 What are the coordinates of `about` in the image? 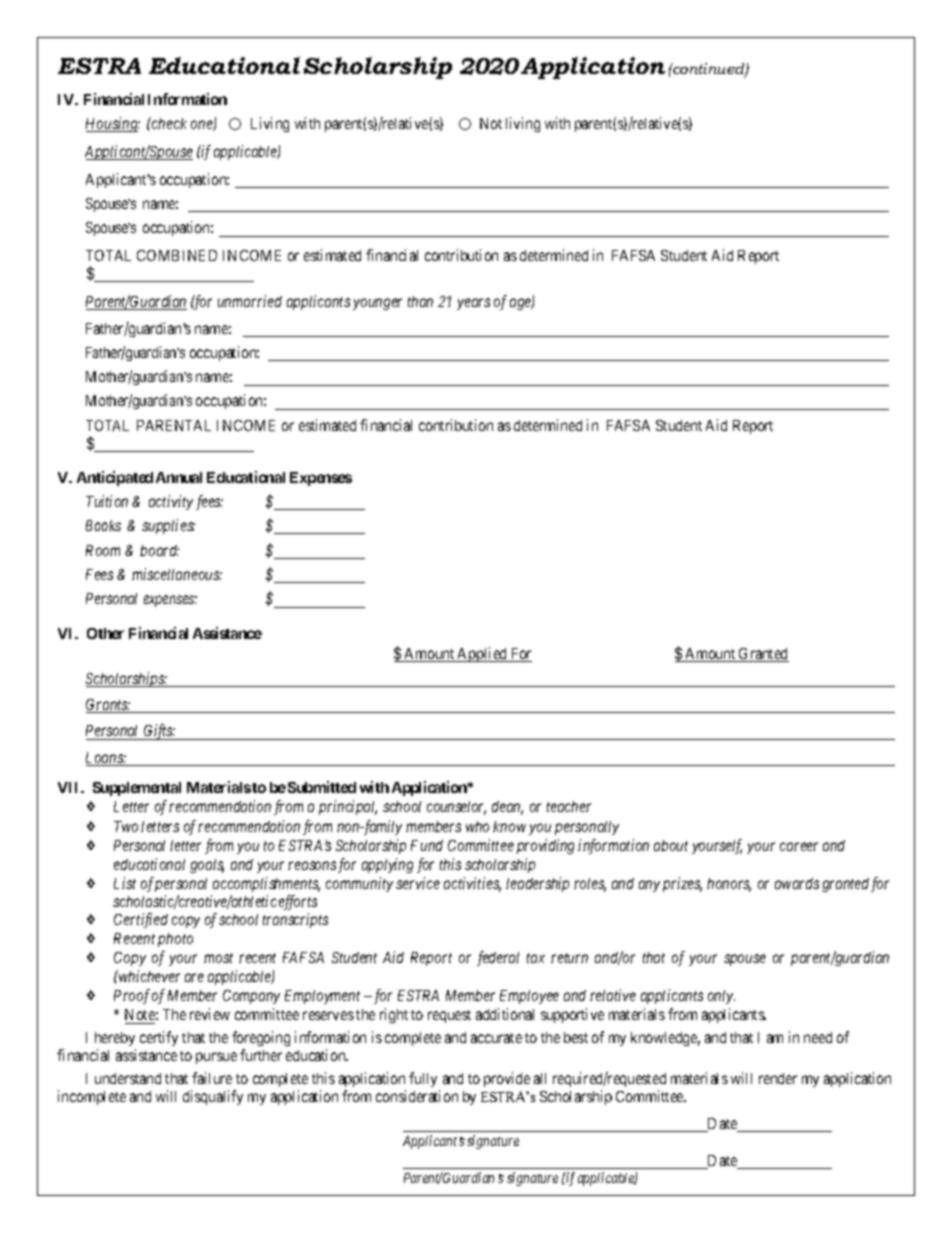 It's located at (671, 845).
